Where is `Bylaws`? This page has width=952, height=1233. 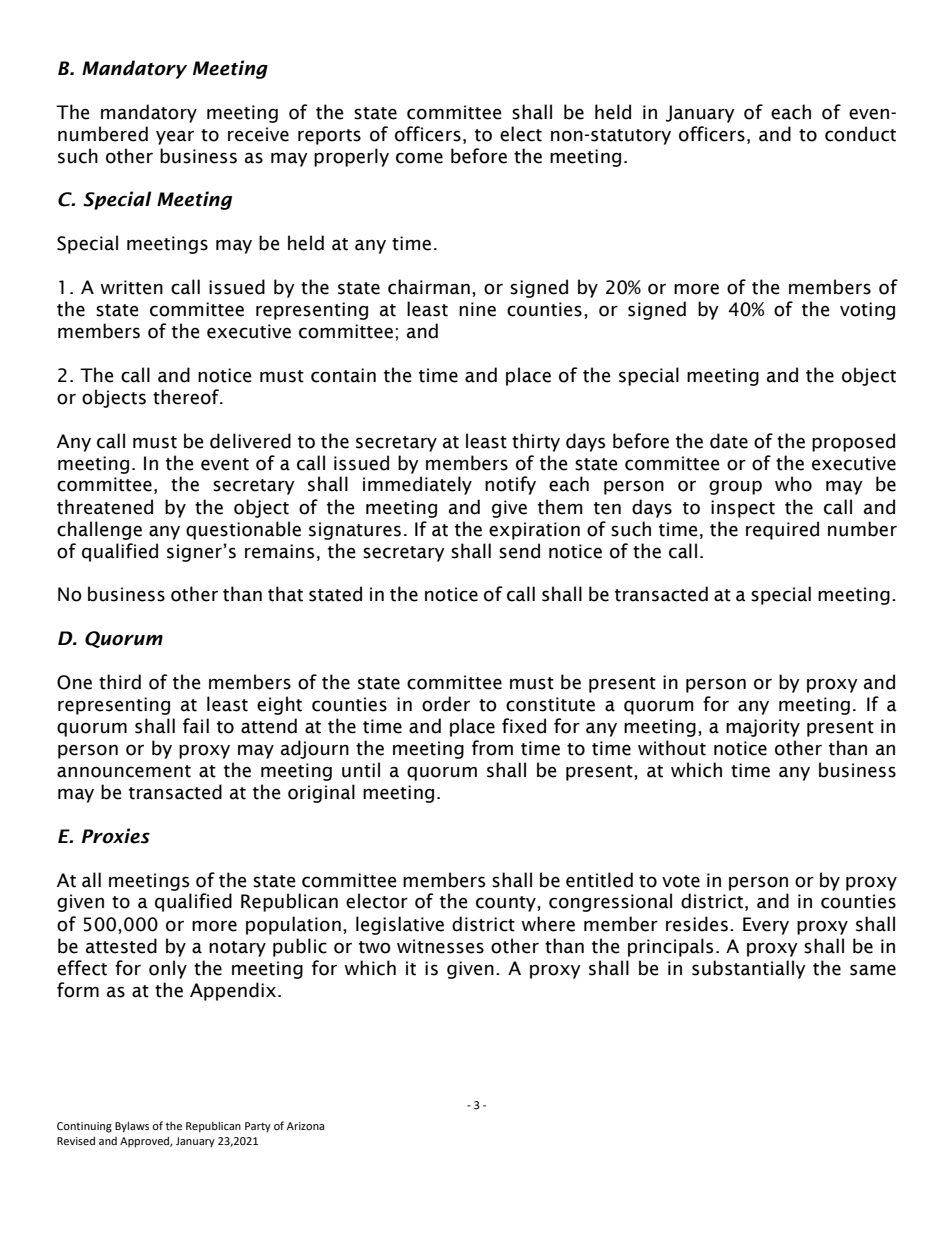
Bylaws is located at coordinates (132, 1127).
